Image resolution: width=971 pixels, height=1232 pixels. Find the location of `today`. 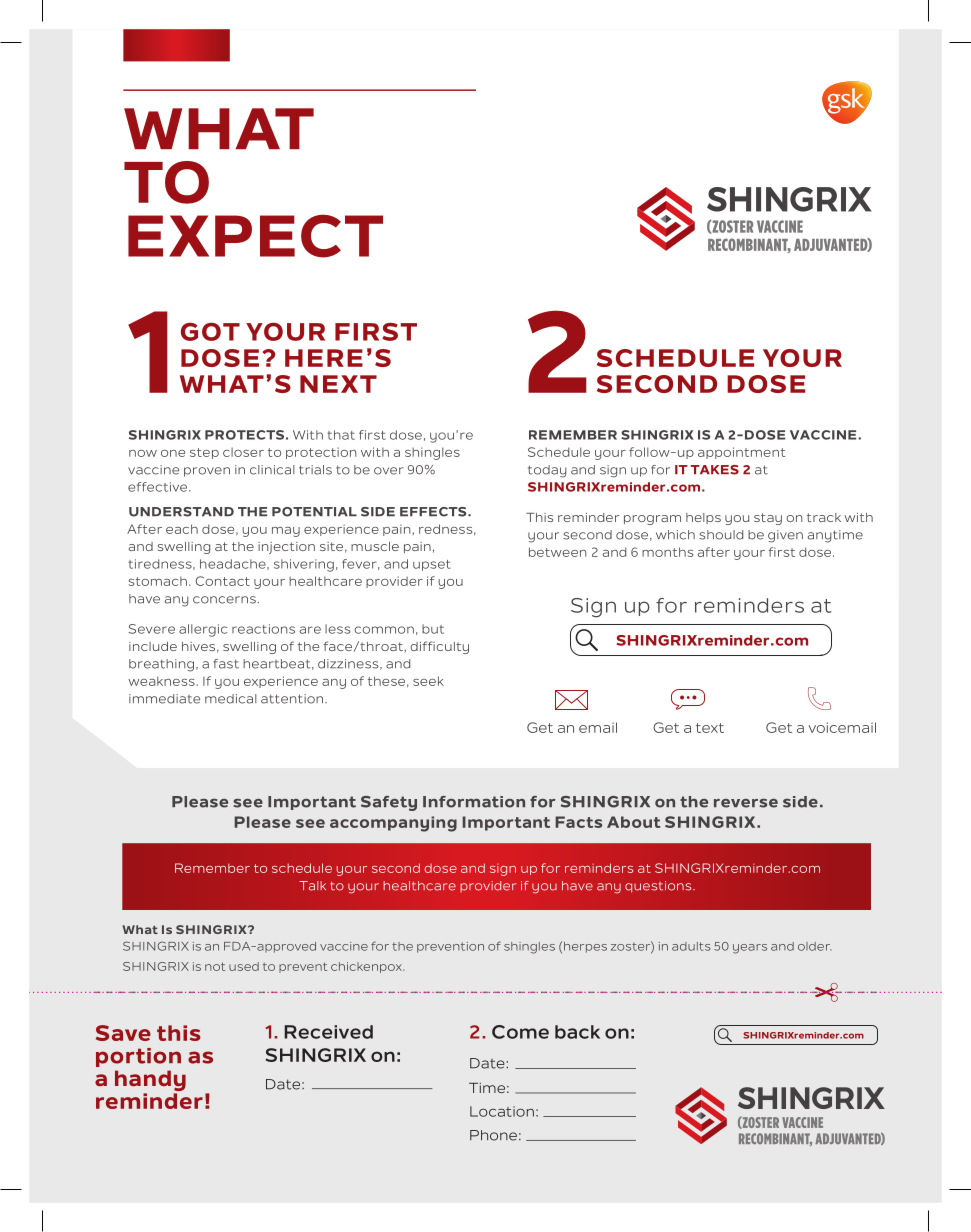

today is located at coordinates (547, 471).
